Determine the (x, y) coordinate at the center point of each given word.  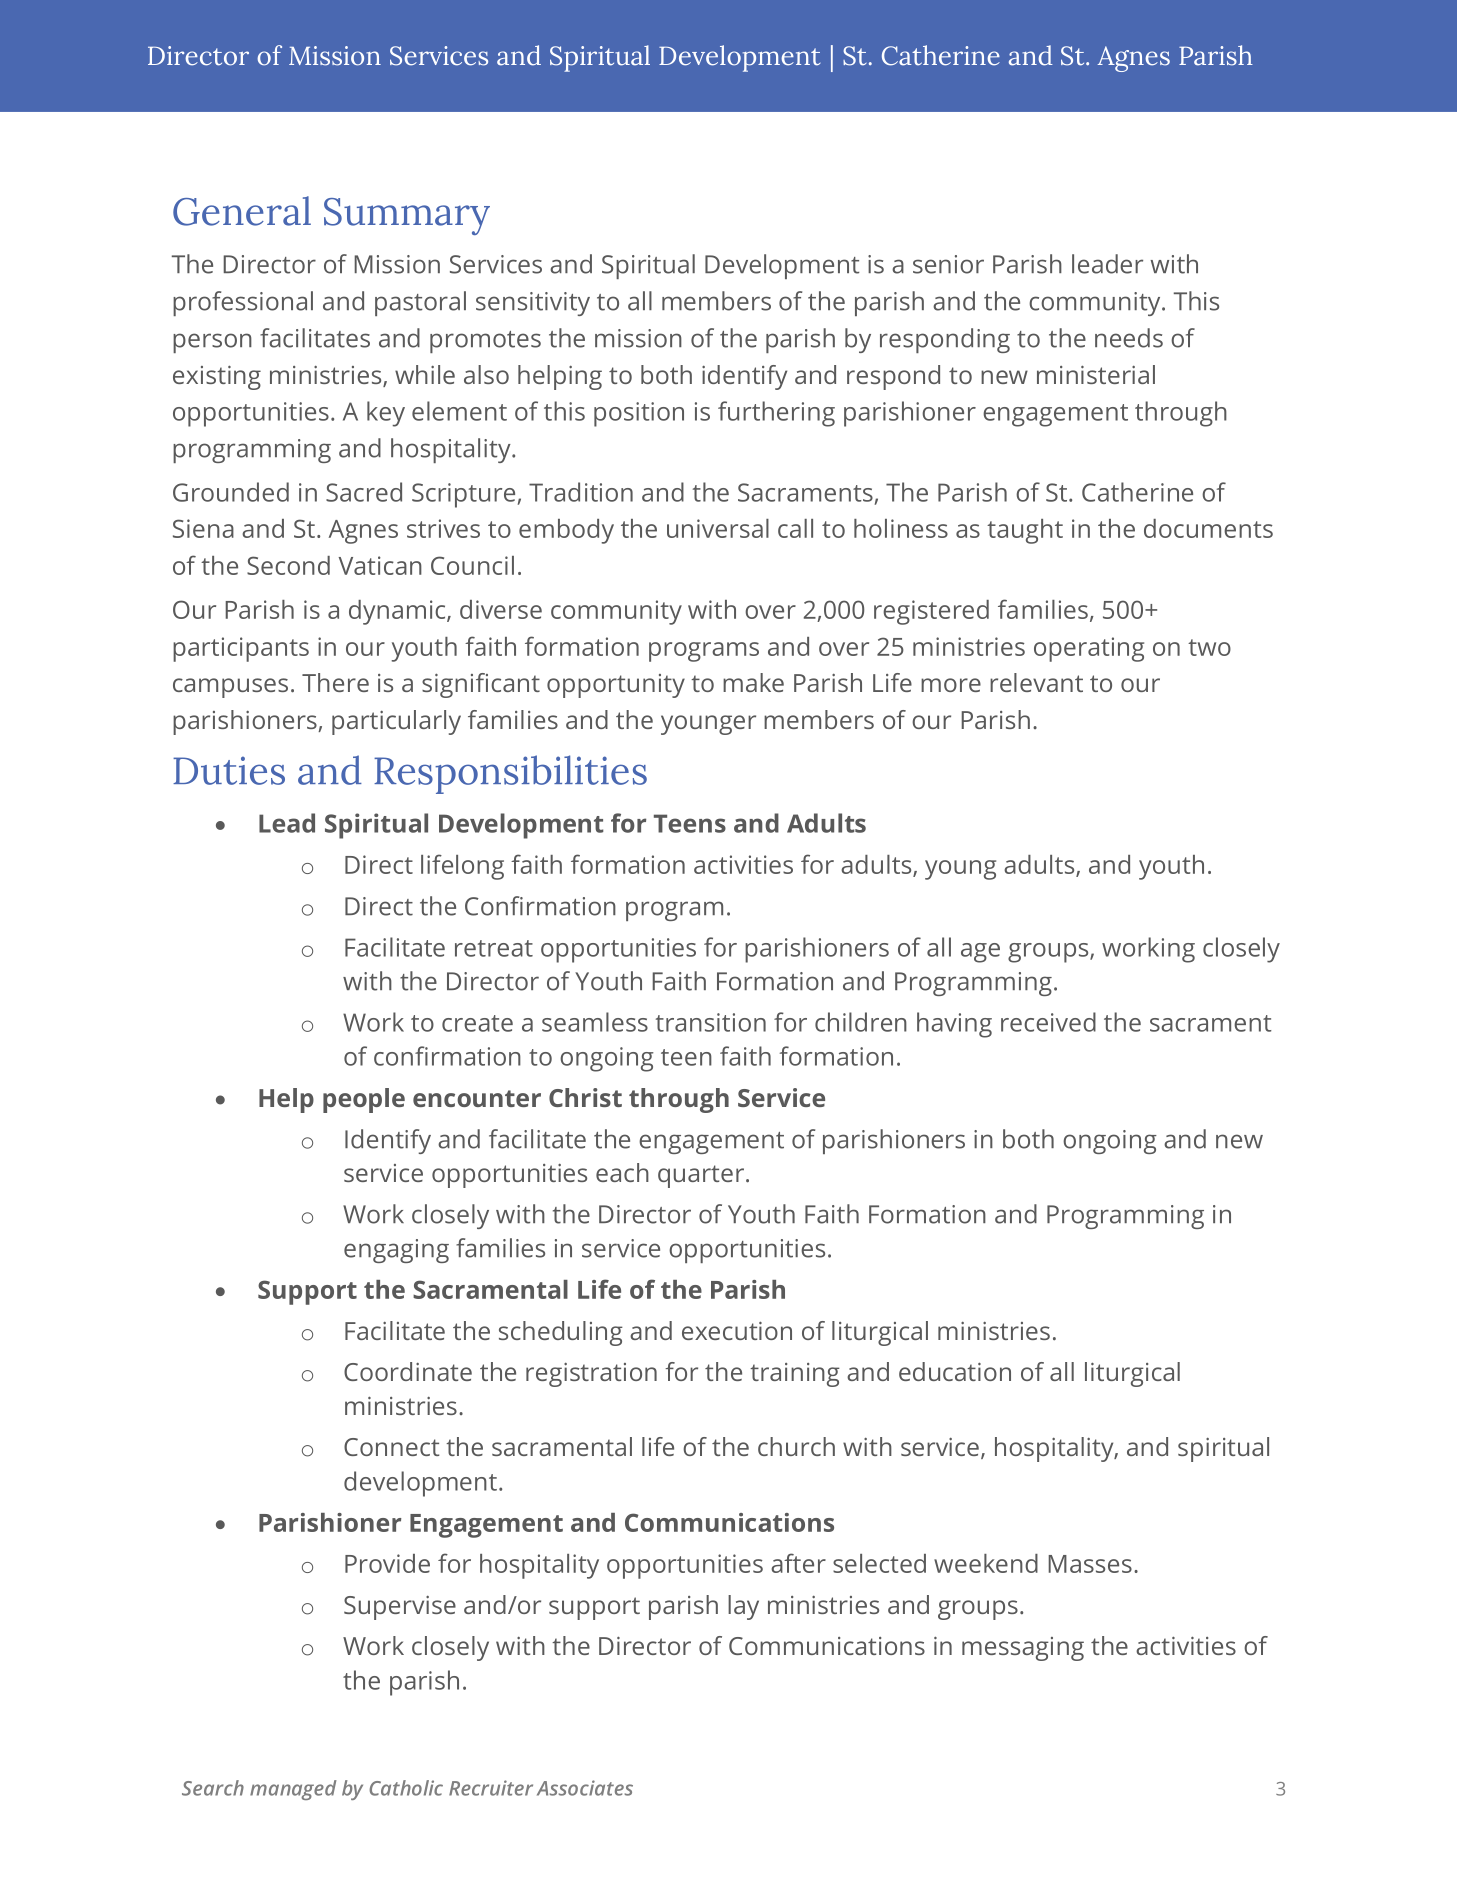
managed (293, 1790)
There (335, 682)
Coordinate (408, 1371)
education (955, 1371)
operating (1089, 649)
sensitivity (533, 304)
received (1048, 1022)
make (753, 682)
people (364, 1100)
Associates (585, 1788)
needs (1129, 338)
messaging (1023, 1649)
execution (737, 1330)
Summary (407, 216)
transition (711, 1022)
